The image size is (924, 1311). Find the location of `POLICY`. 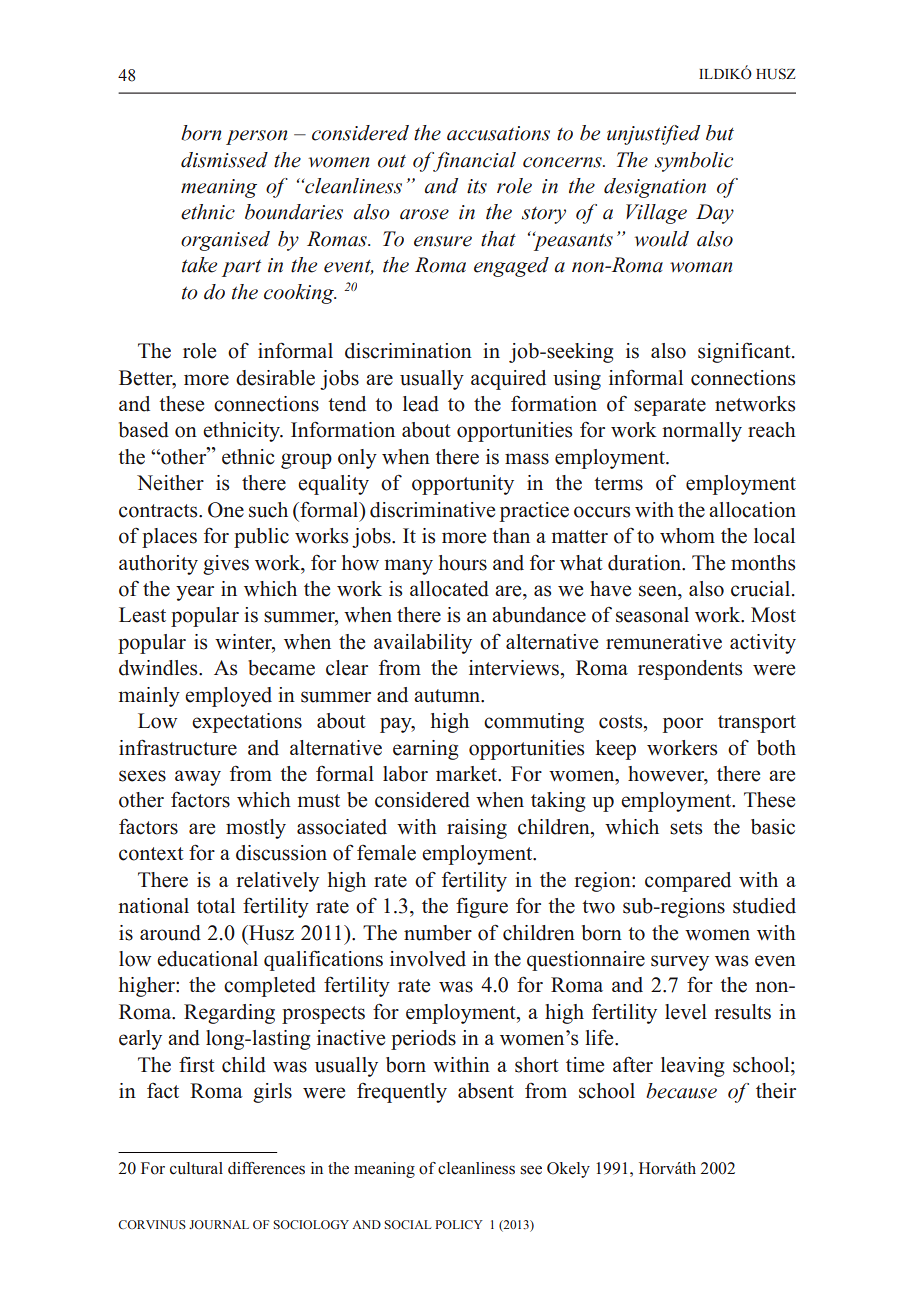

POLICY is located at coordinates (459, 1224).
